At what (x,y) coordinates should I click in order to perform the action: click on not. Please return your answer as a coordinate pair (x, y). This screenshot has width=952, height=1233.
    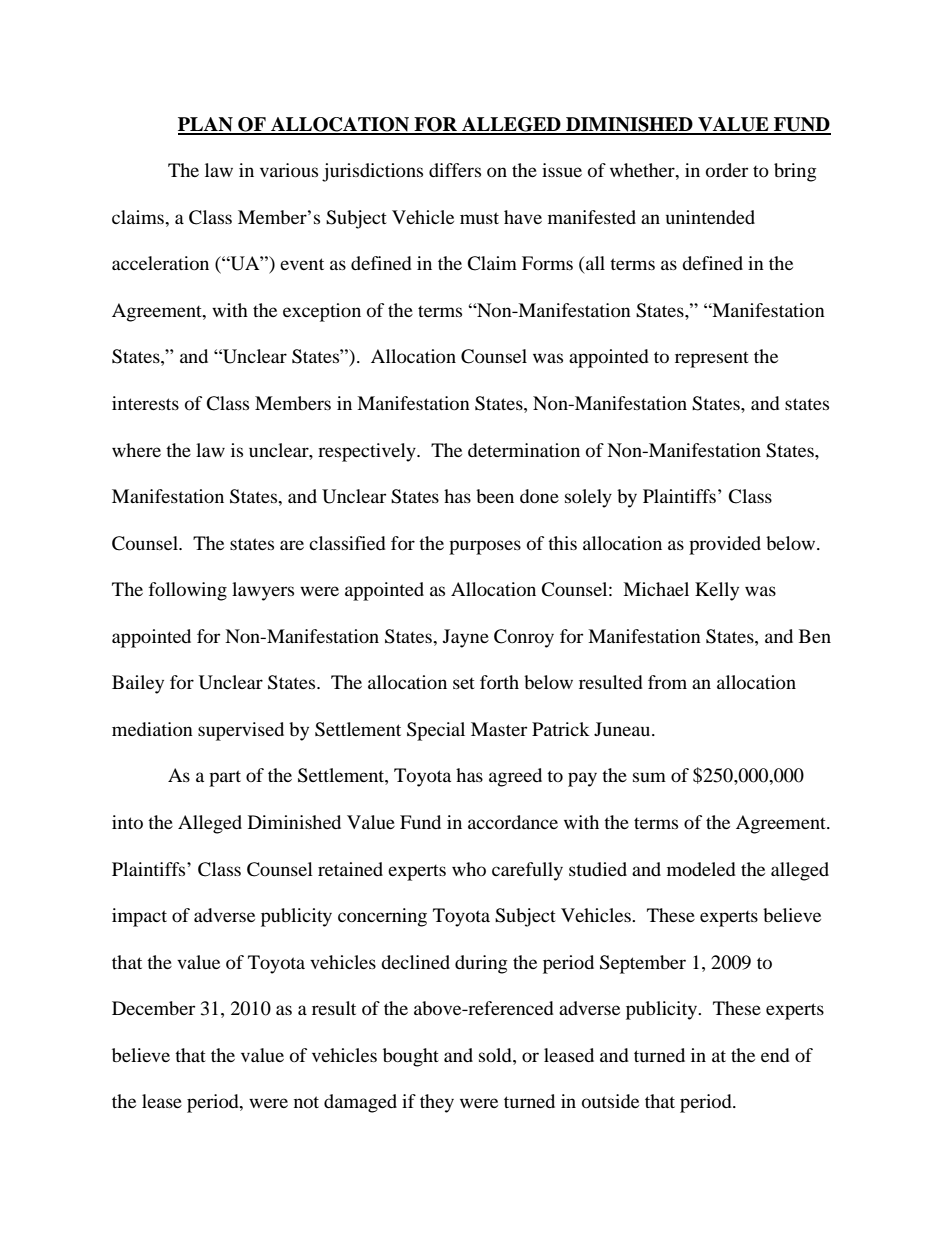
    Looking at the image, I should click on (306, 1102).
